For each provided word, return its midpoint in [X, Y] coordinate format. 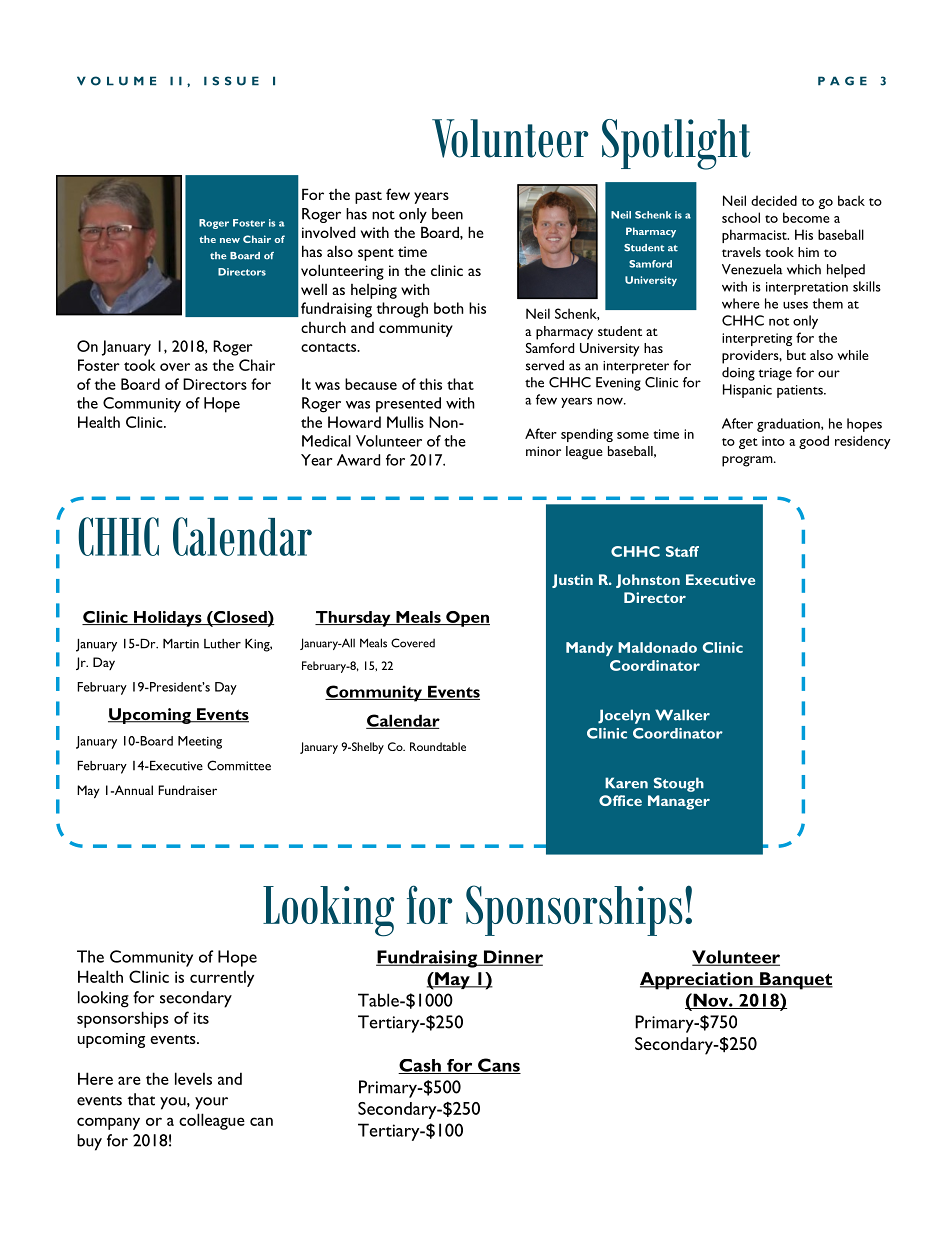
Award [358, 460]
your [211, 1103]
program [748, 461]
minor [543, 451]
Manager [679, 802]
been [447, 214]
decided [774, 200]
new [230, 240]
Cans [498, 1066]
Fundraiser [187, 790]
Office [620, 800]
